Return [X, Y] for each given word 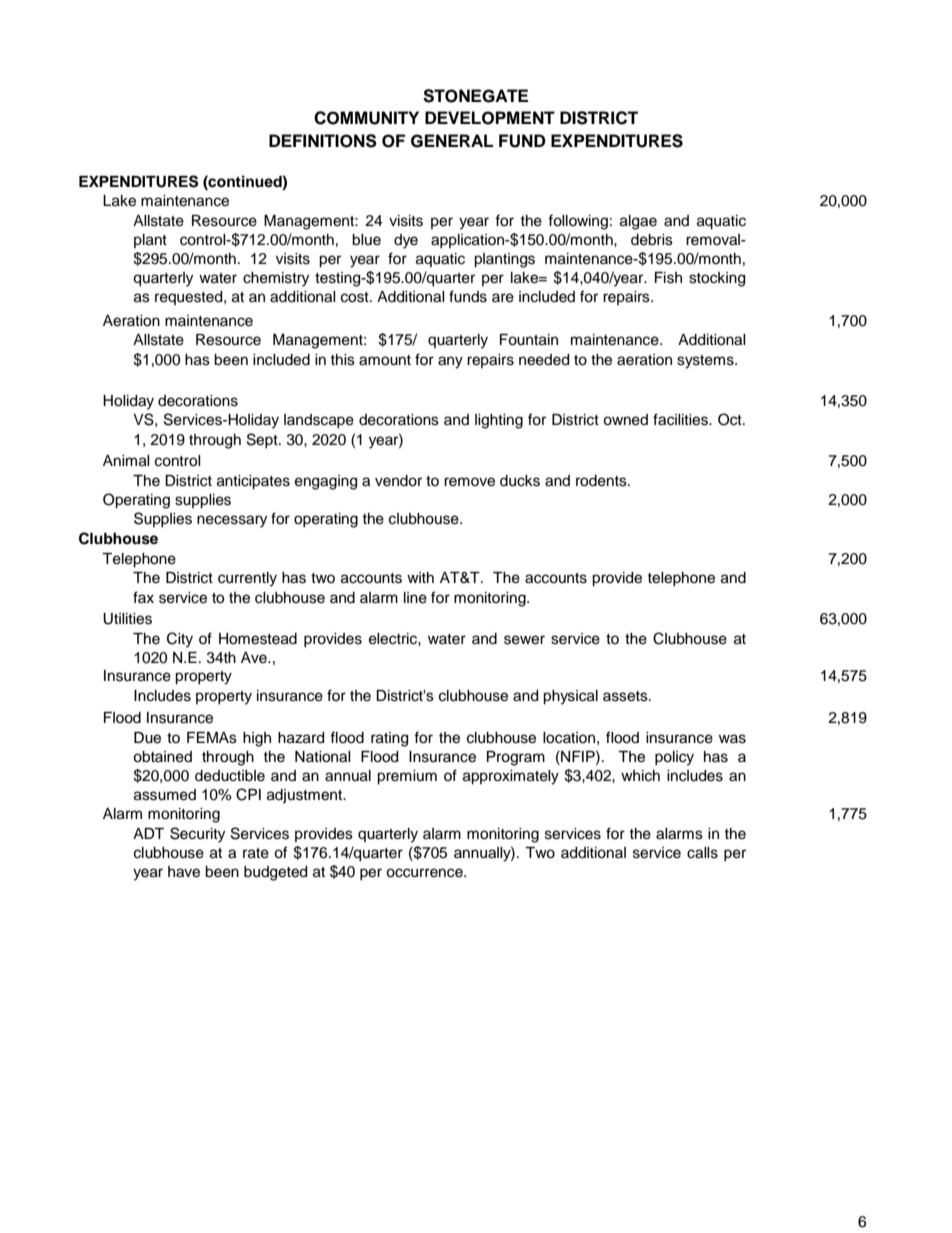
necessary [232, 521]
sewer [524, 640]
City [180, 640]
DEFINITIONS [323, 141]
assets [626, 696]
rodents [602, 481]
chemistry [276, 279]
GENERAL [452, 141]
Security [197, 835]
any [450, 362]
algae [638, 222]
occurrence [425, 873]
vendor [398, 481]
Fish [668, 278]
